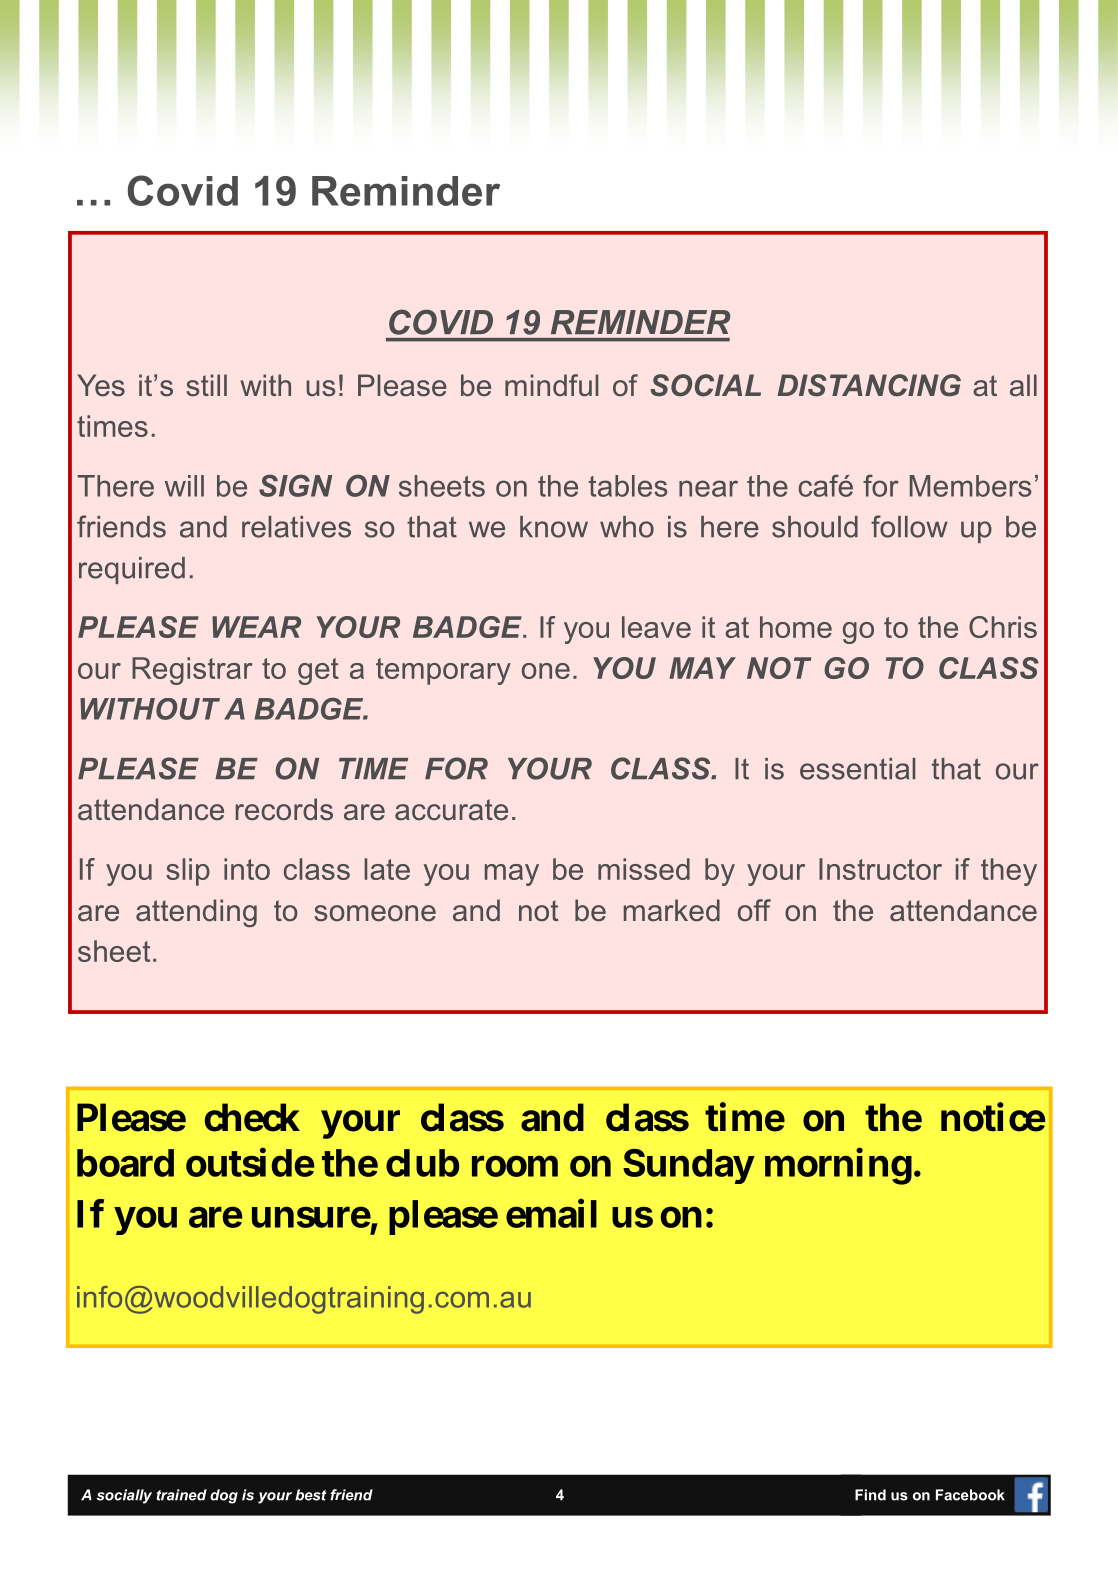 This screenshot has height=1581, width=1118. I want to click on DISTANCING, so click(869, 385).
